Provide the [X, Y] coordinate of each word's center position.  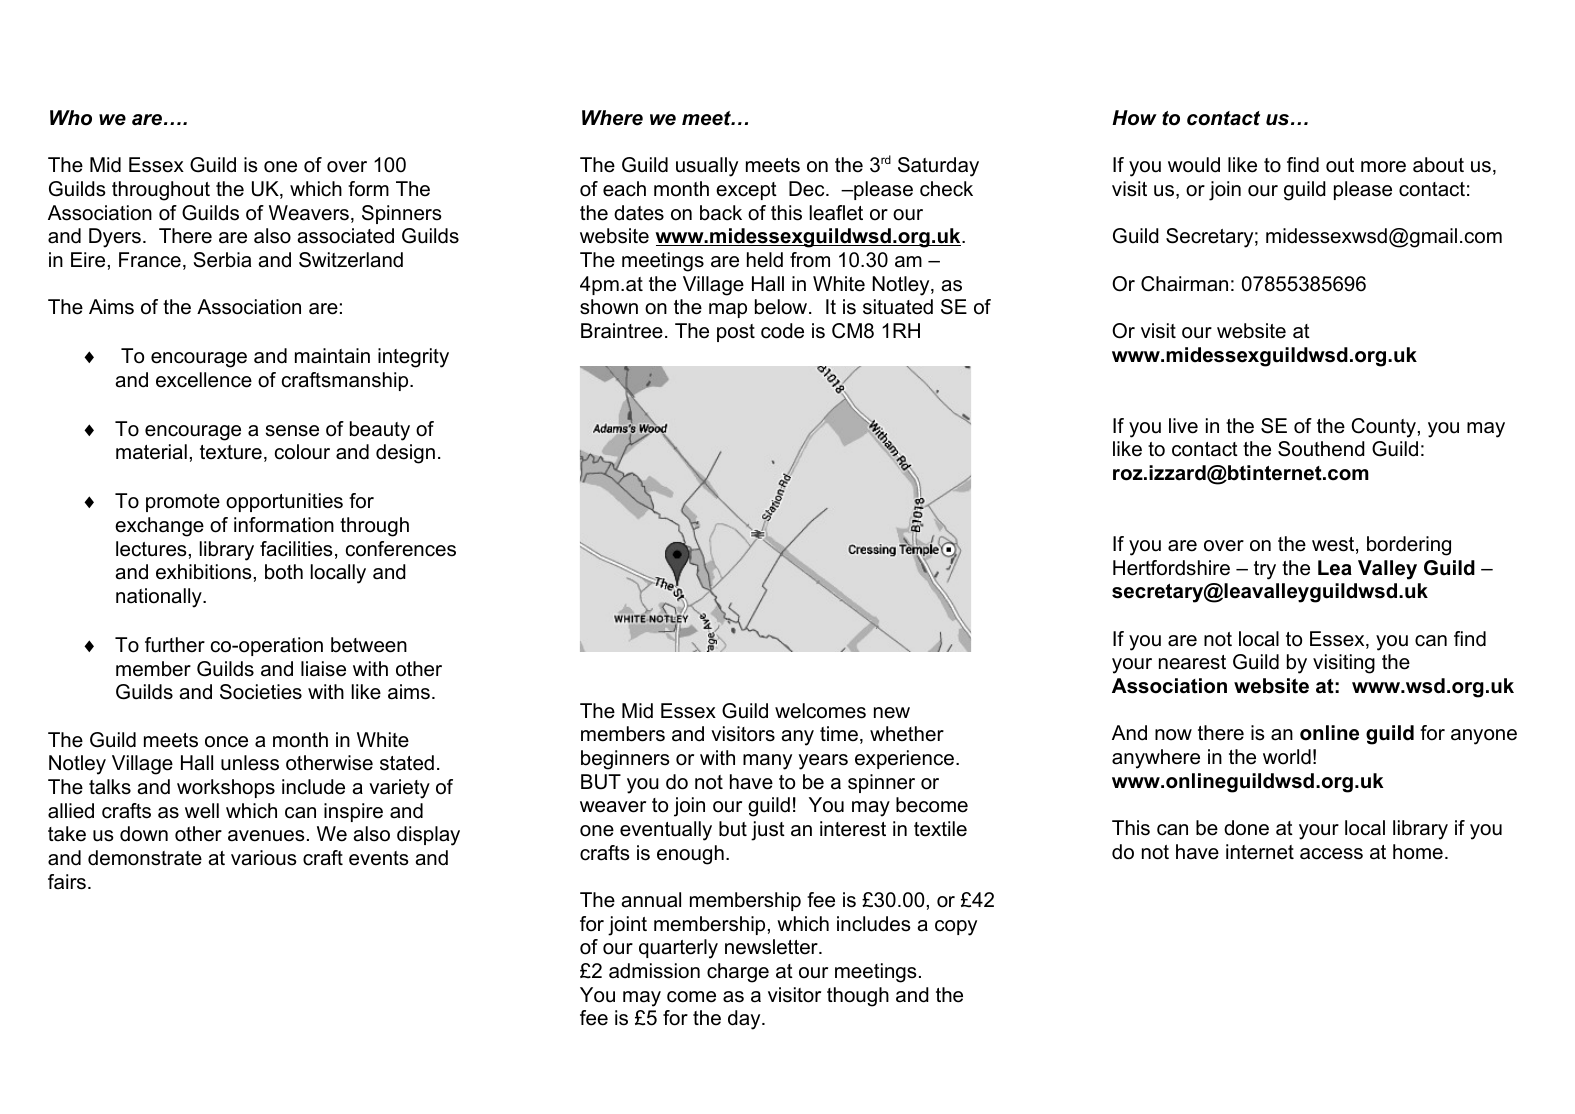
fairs [67, 882]
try [1265, 570]
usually [707, 167]
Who [71, 118]
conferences [401, 549]
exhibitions [204, 572]
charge [738, 973]
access [1331, 854]
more [1383, 167]
